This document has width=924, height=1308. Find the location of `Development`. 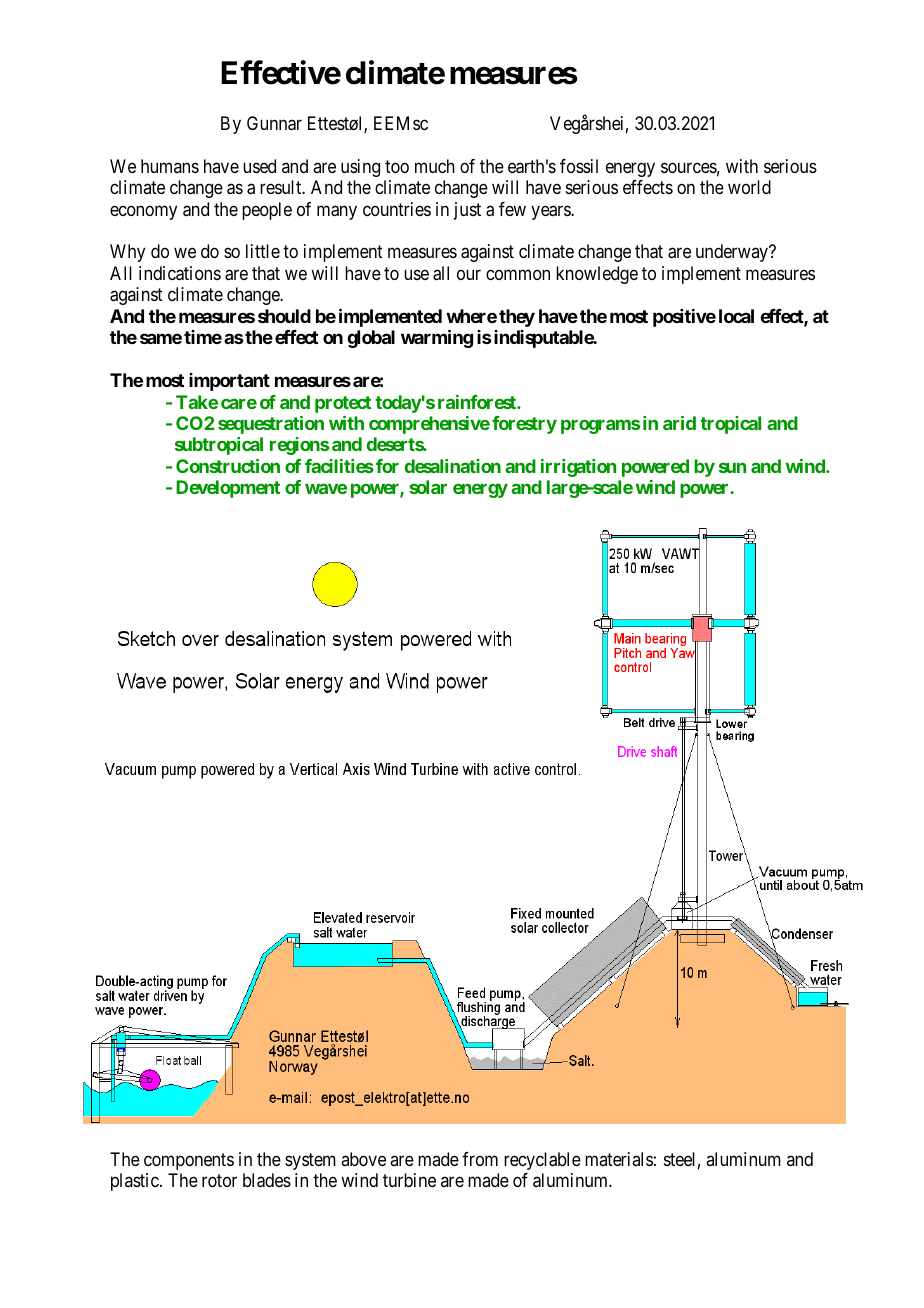

Development is located at coordinates (228, 489).
